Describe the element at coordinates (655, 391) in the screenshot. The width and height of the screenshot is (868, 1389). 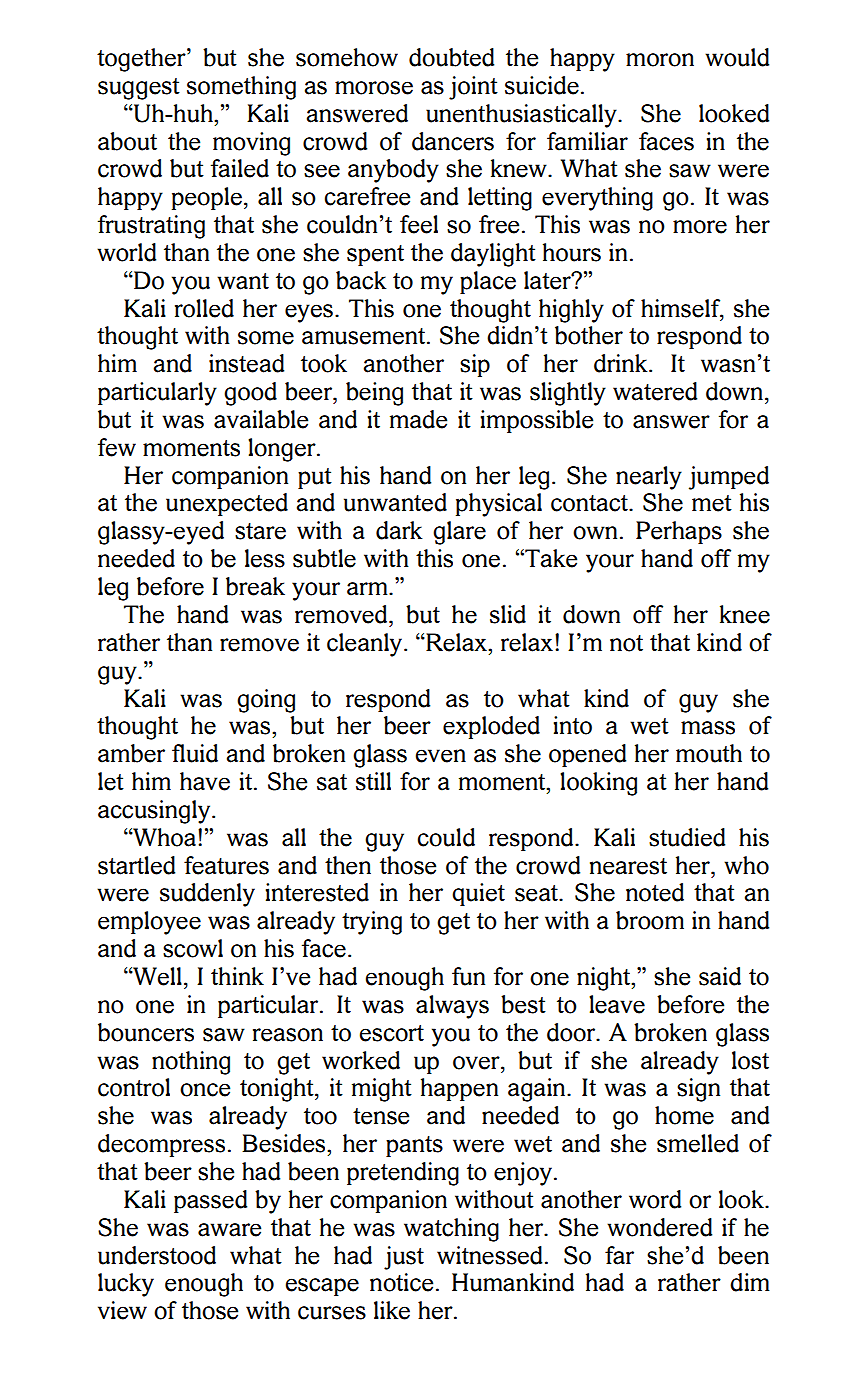
I see `watered` at that location.
